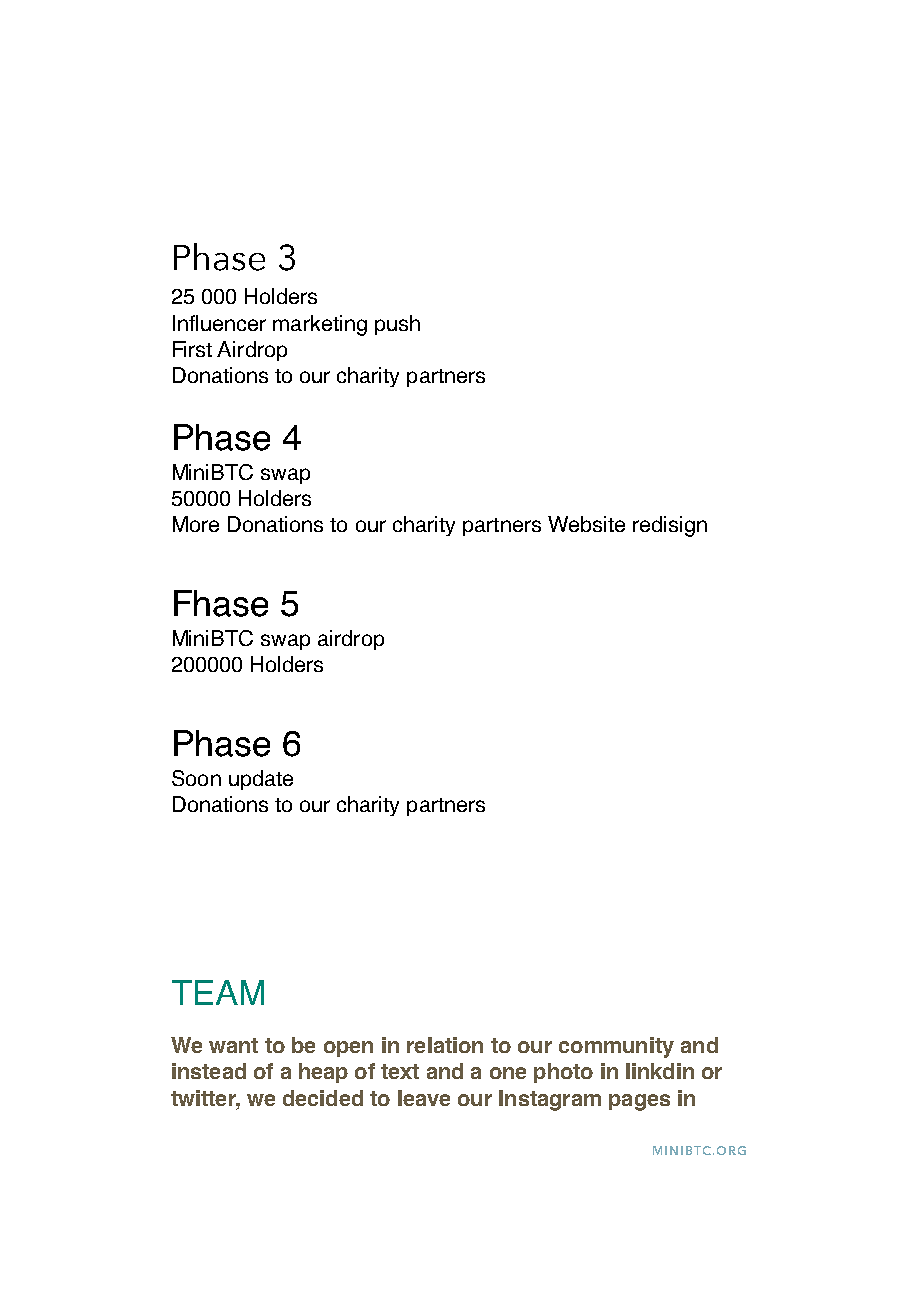 The height and width of the page is (1308, 924). Describe the element at coordinates (219, 323) in the page. I see `Influencer` at that location.
